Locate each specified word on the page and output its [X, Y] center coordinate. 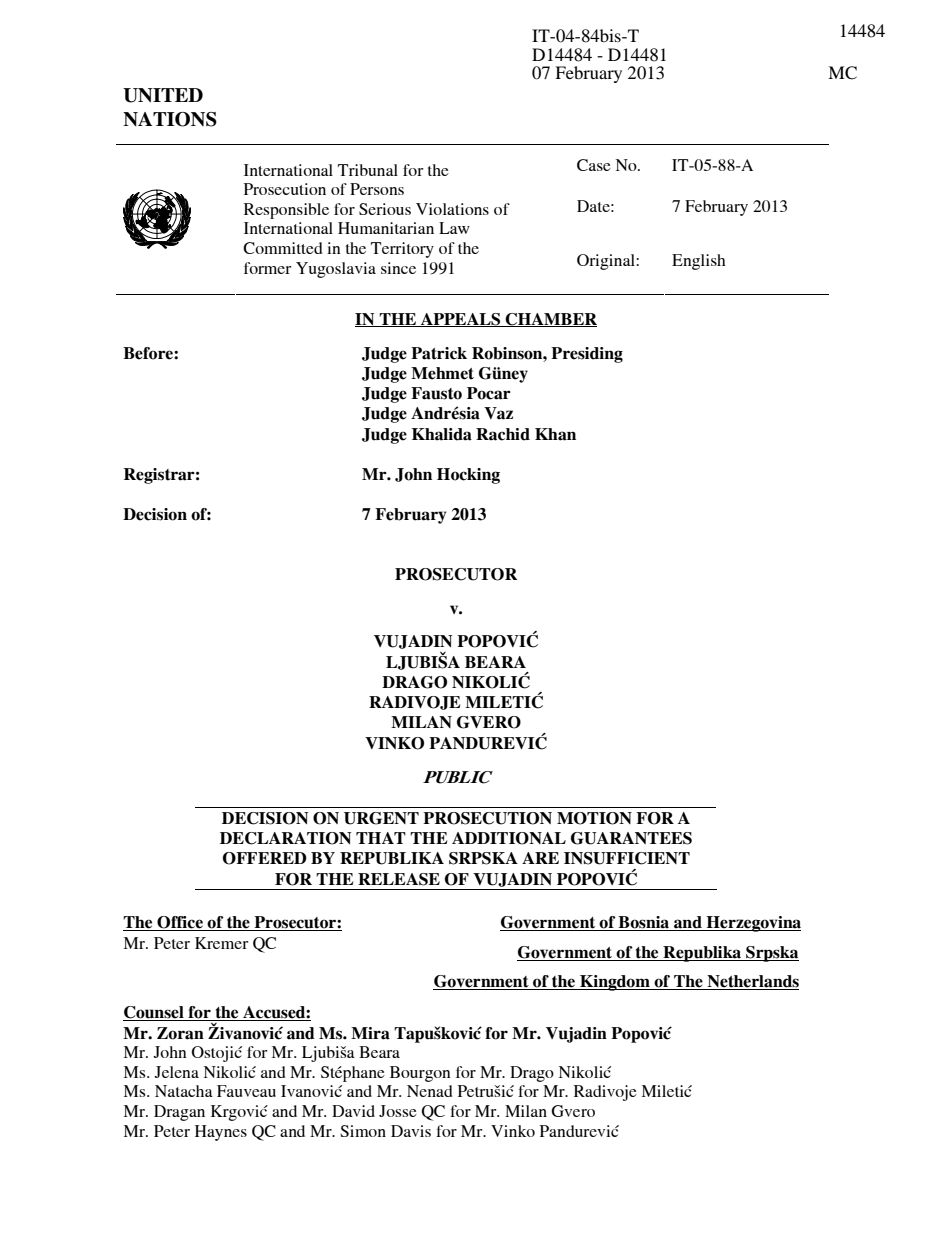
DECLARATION [285, 838]
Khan [555, 434]
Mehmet [442, 373]
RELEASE [399, 879]
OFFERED [265, 858]
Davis [411, 1131]
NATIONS [170, 119]
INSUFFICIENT [627, 858]
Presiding [587, 355]
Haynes [221, 1133]
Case [594, 165]
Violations [452, 209]
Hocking [468, 476]
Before [149, 353]
